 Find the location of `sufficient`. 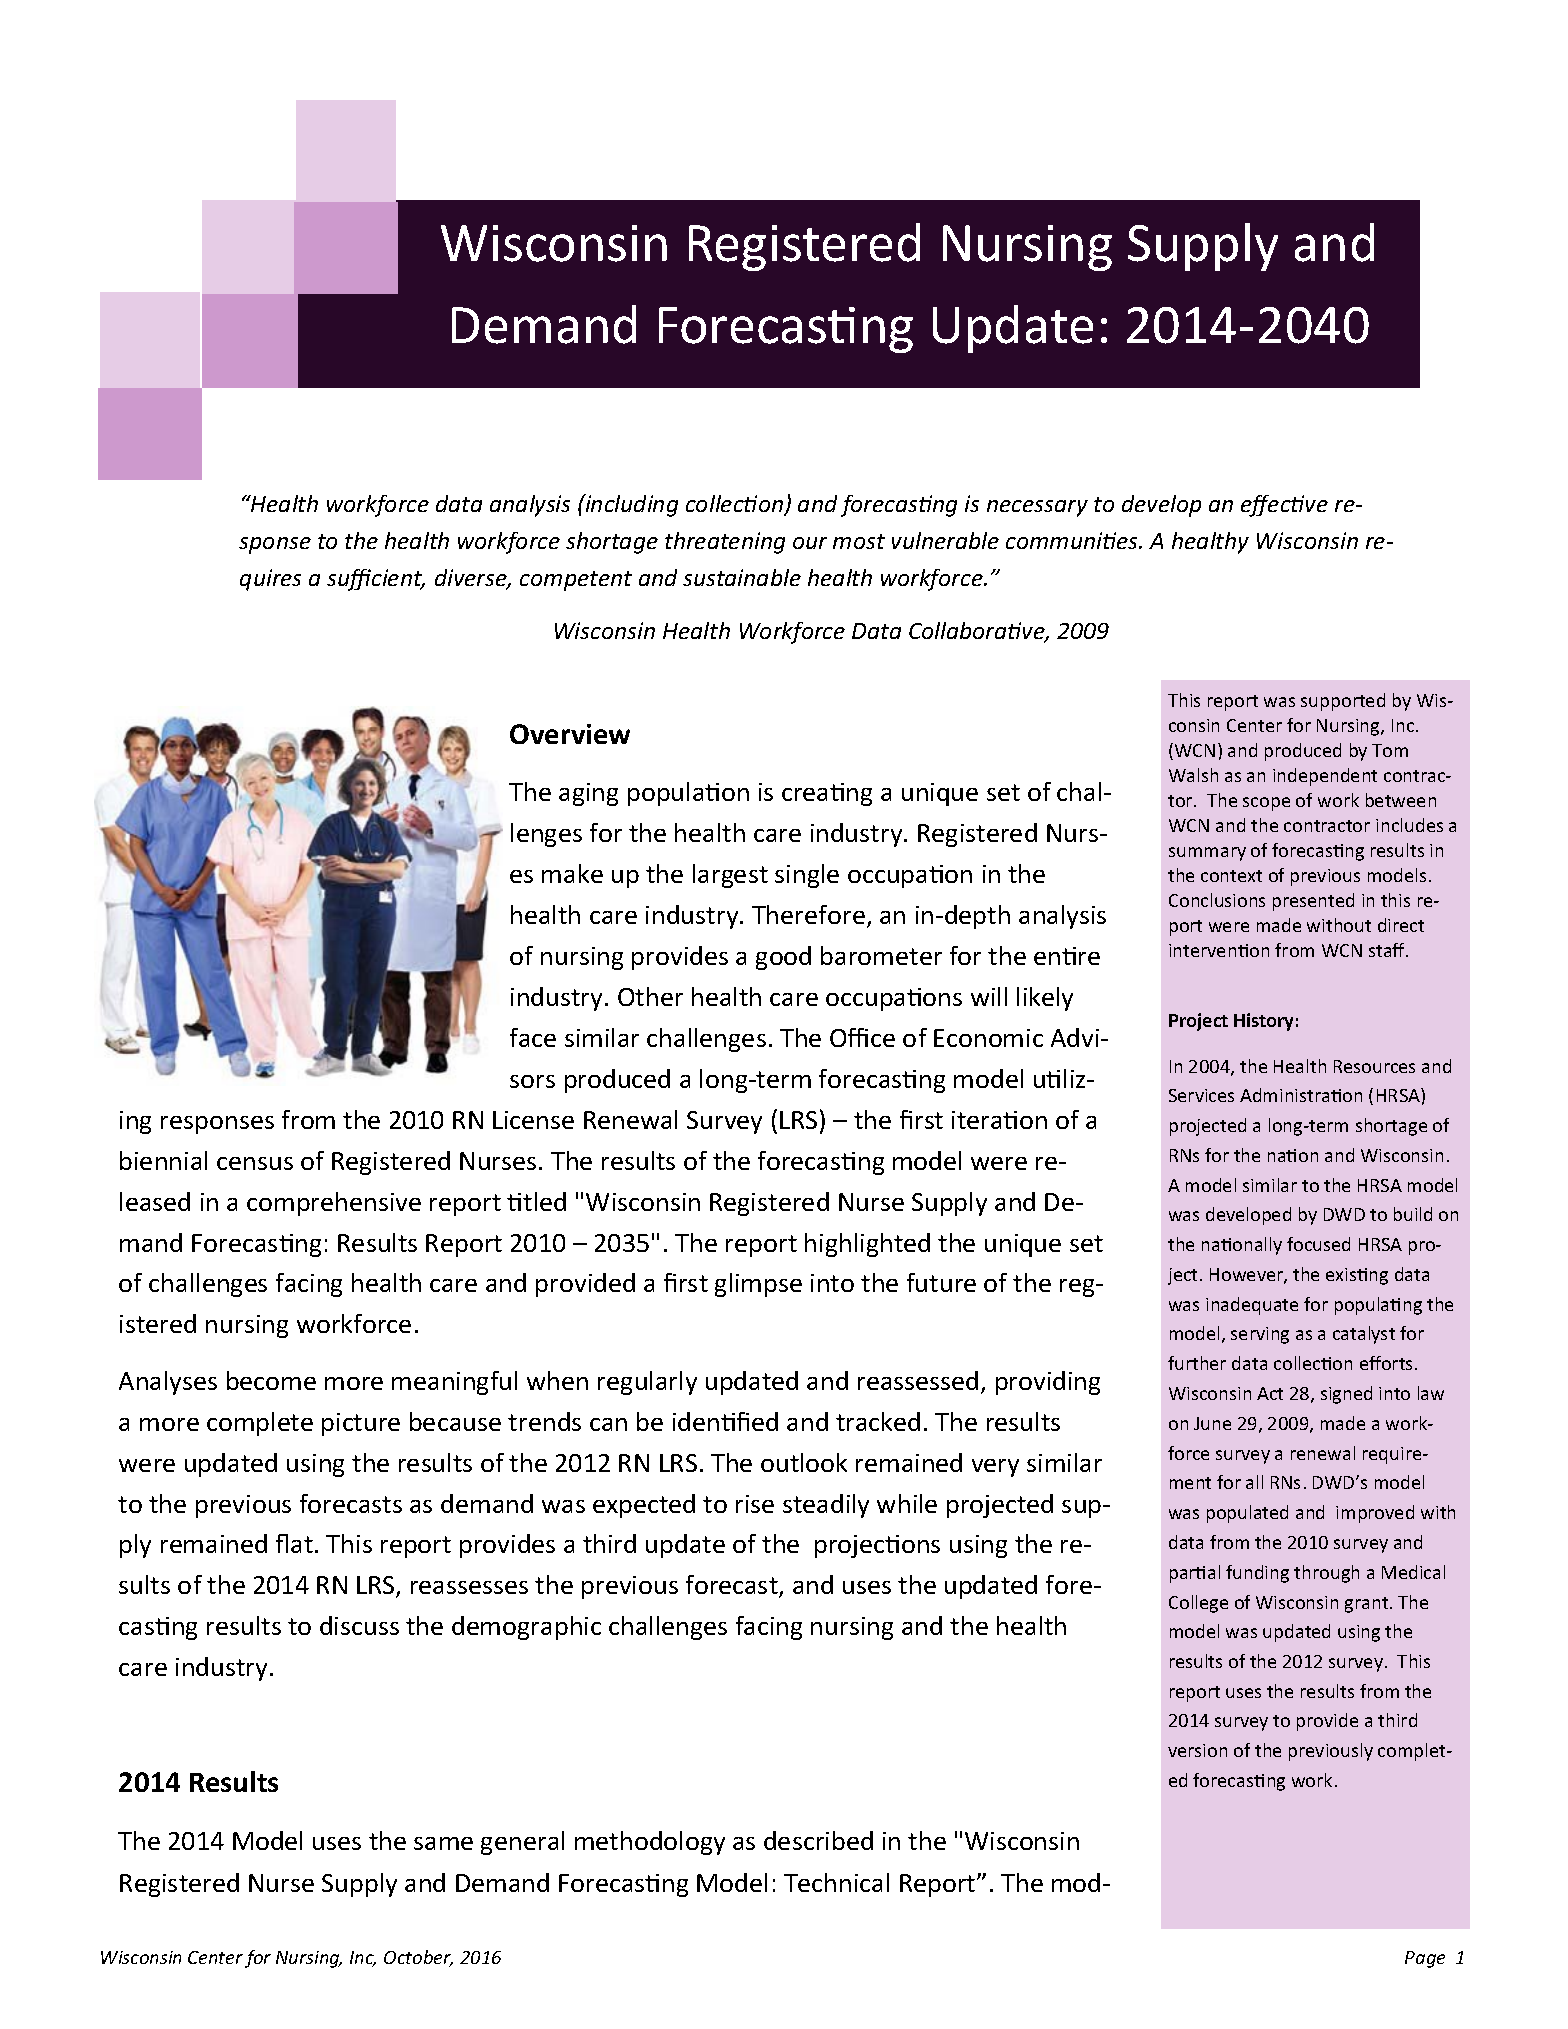

sufficient is located at coordinates (376, 580).
